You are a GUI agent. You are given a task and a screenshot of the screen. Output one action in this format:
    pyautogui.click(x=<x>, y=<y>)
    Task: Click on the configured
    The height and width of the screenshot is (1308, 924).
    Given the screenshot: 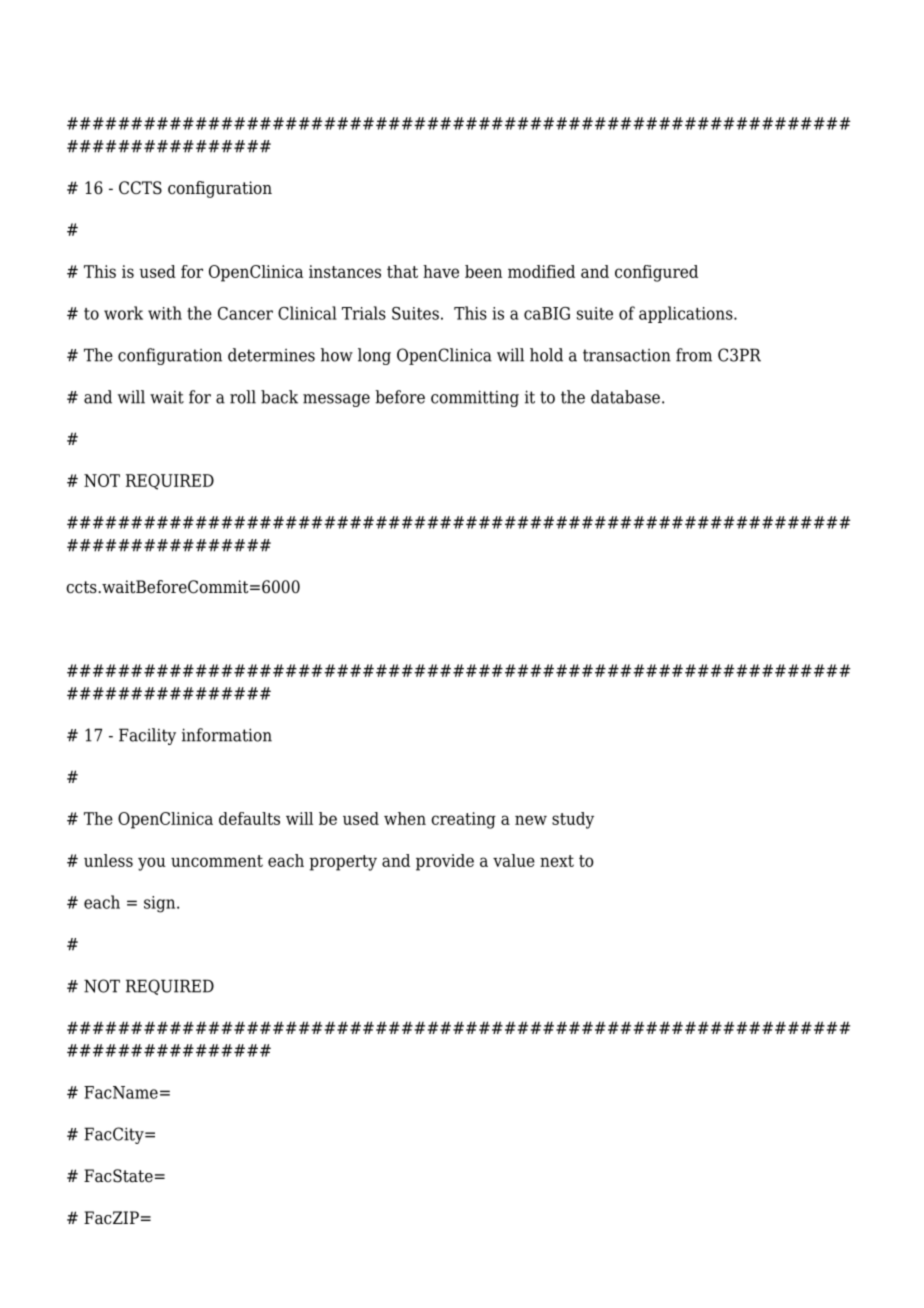 What is the action you would take?
    pyautogui.click(x=656, y=273)
